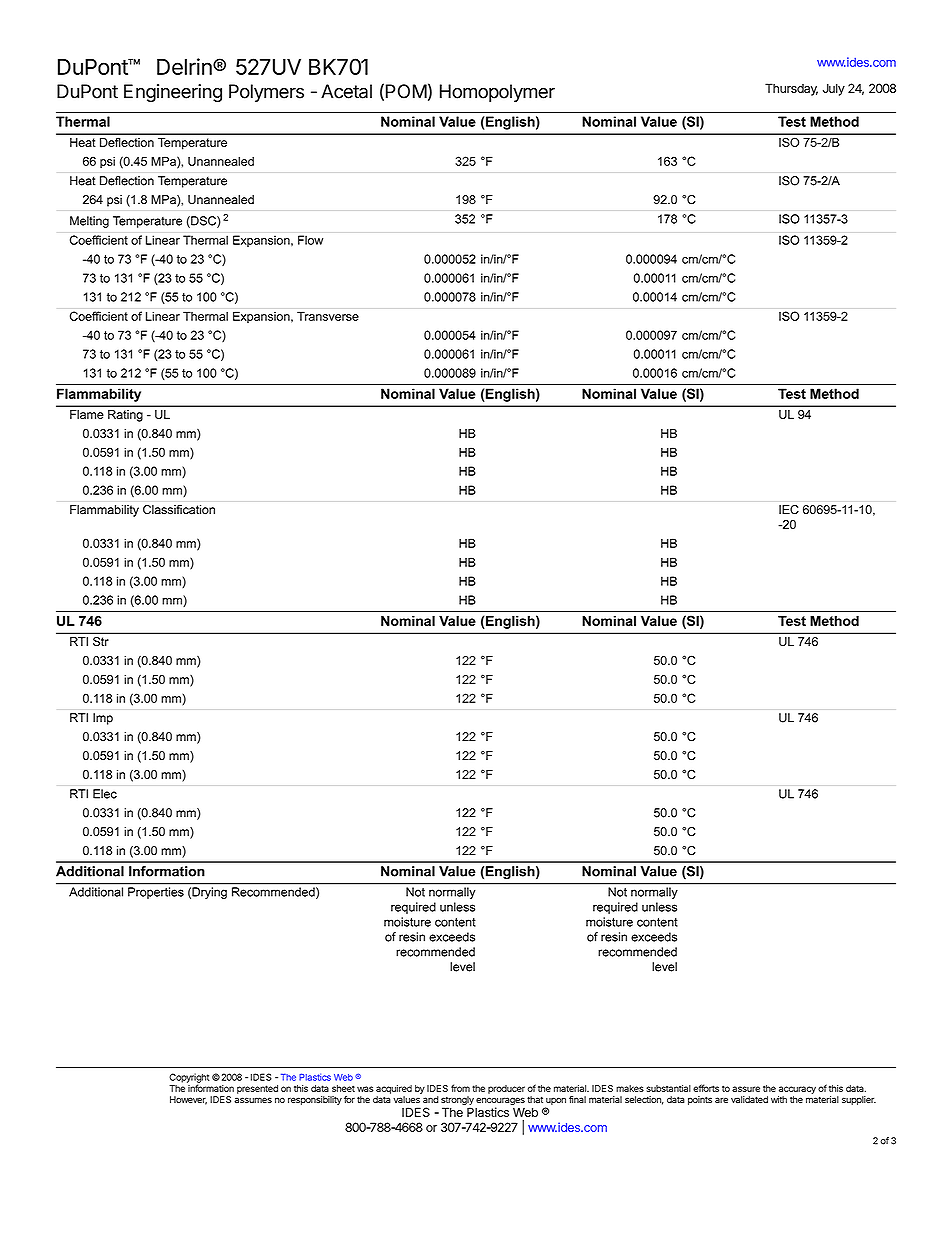 This screenshot has width=952, height=1233. I want to click on Copyright, so click(189, 1079).
